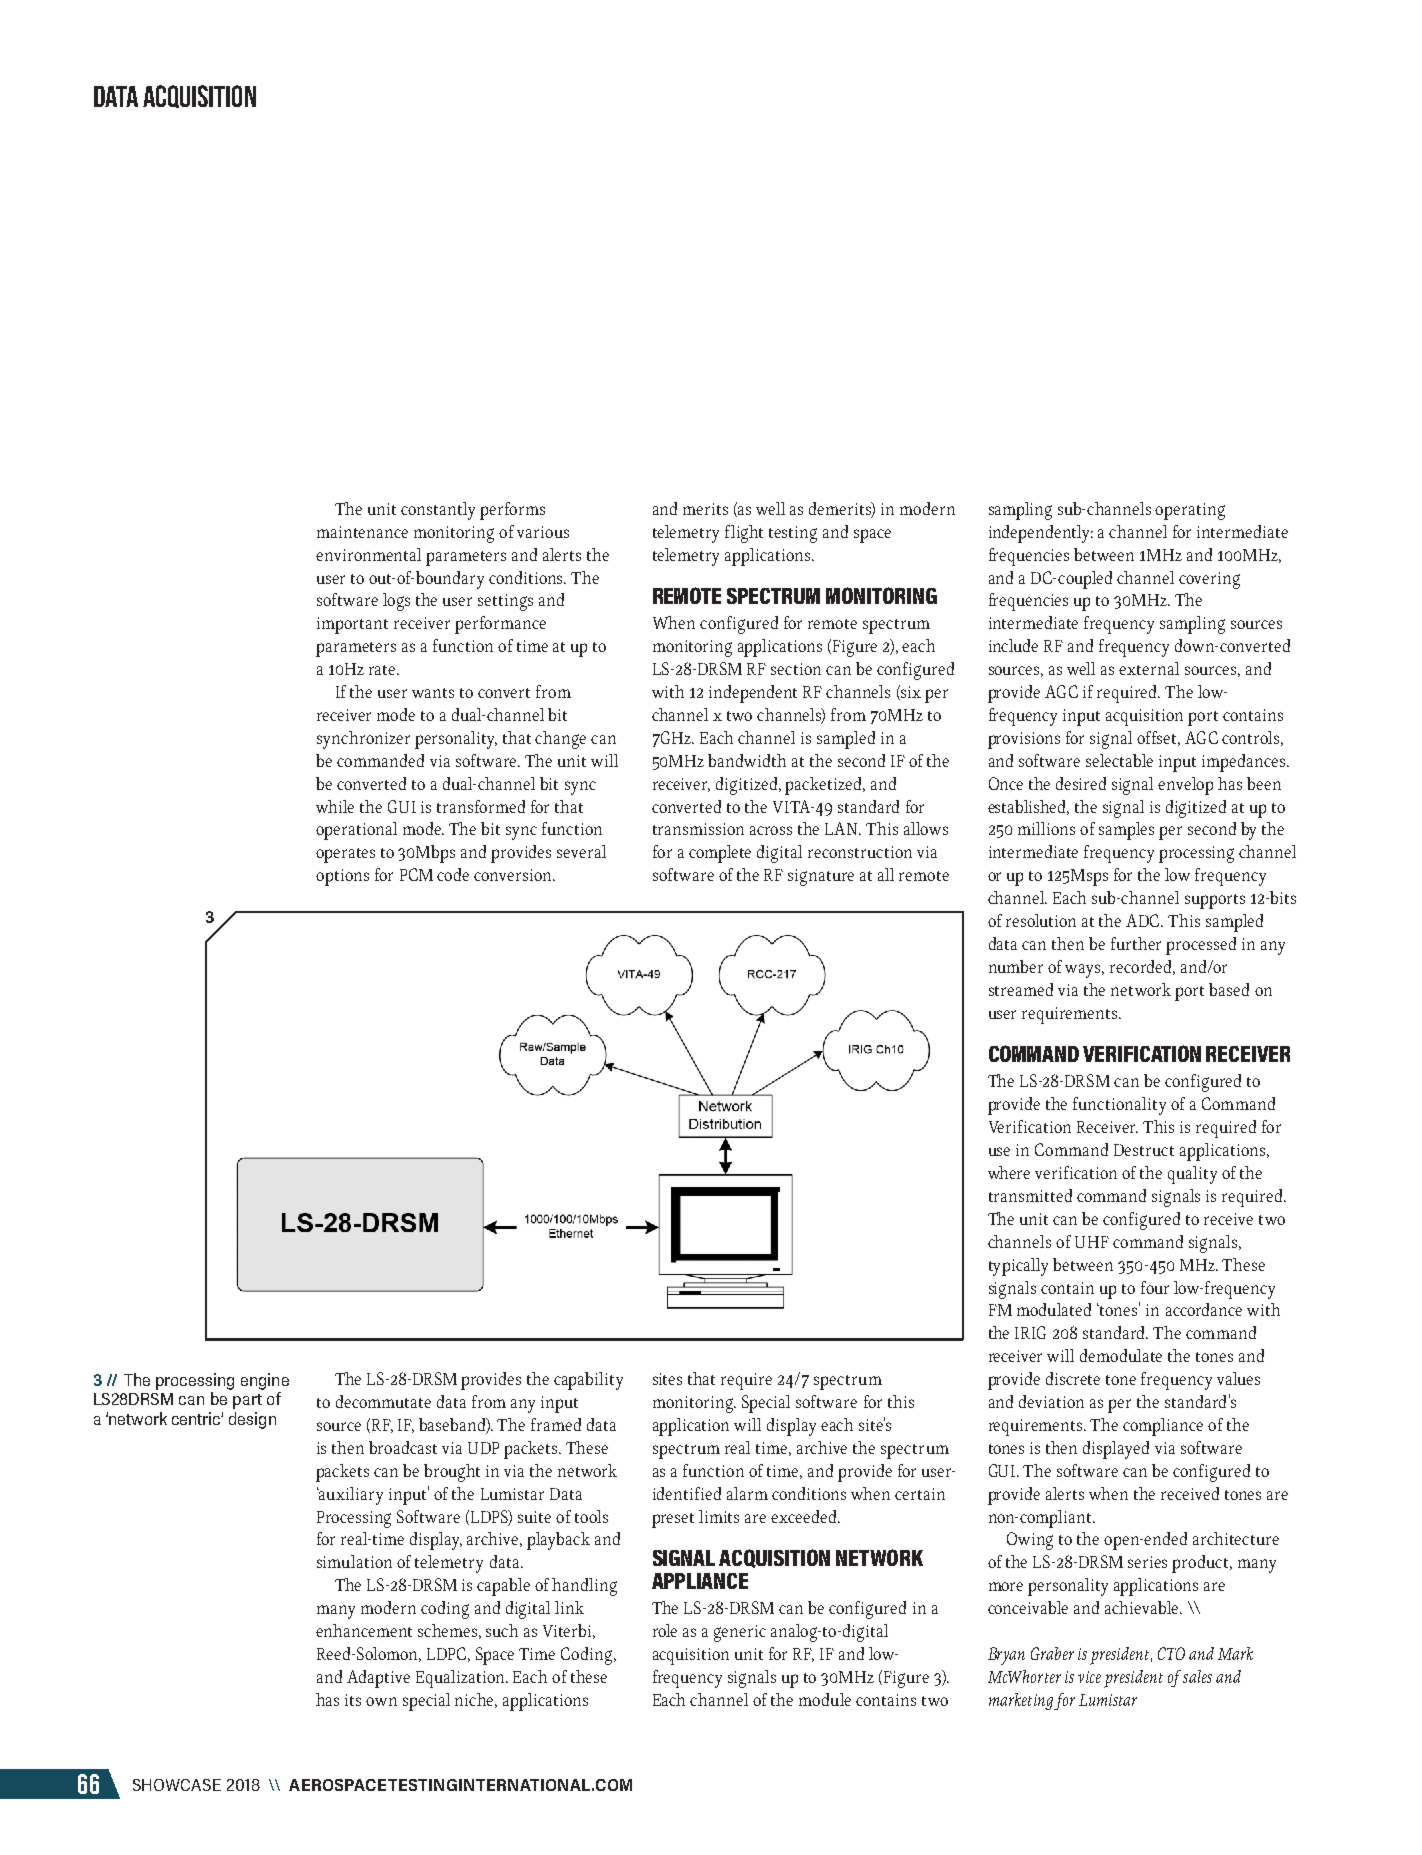 This image has width=1422, height=1855. Describe the element at coordinates (265, 1381) in the image. I see `engine` at that location.
